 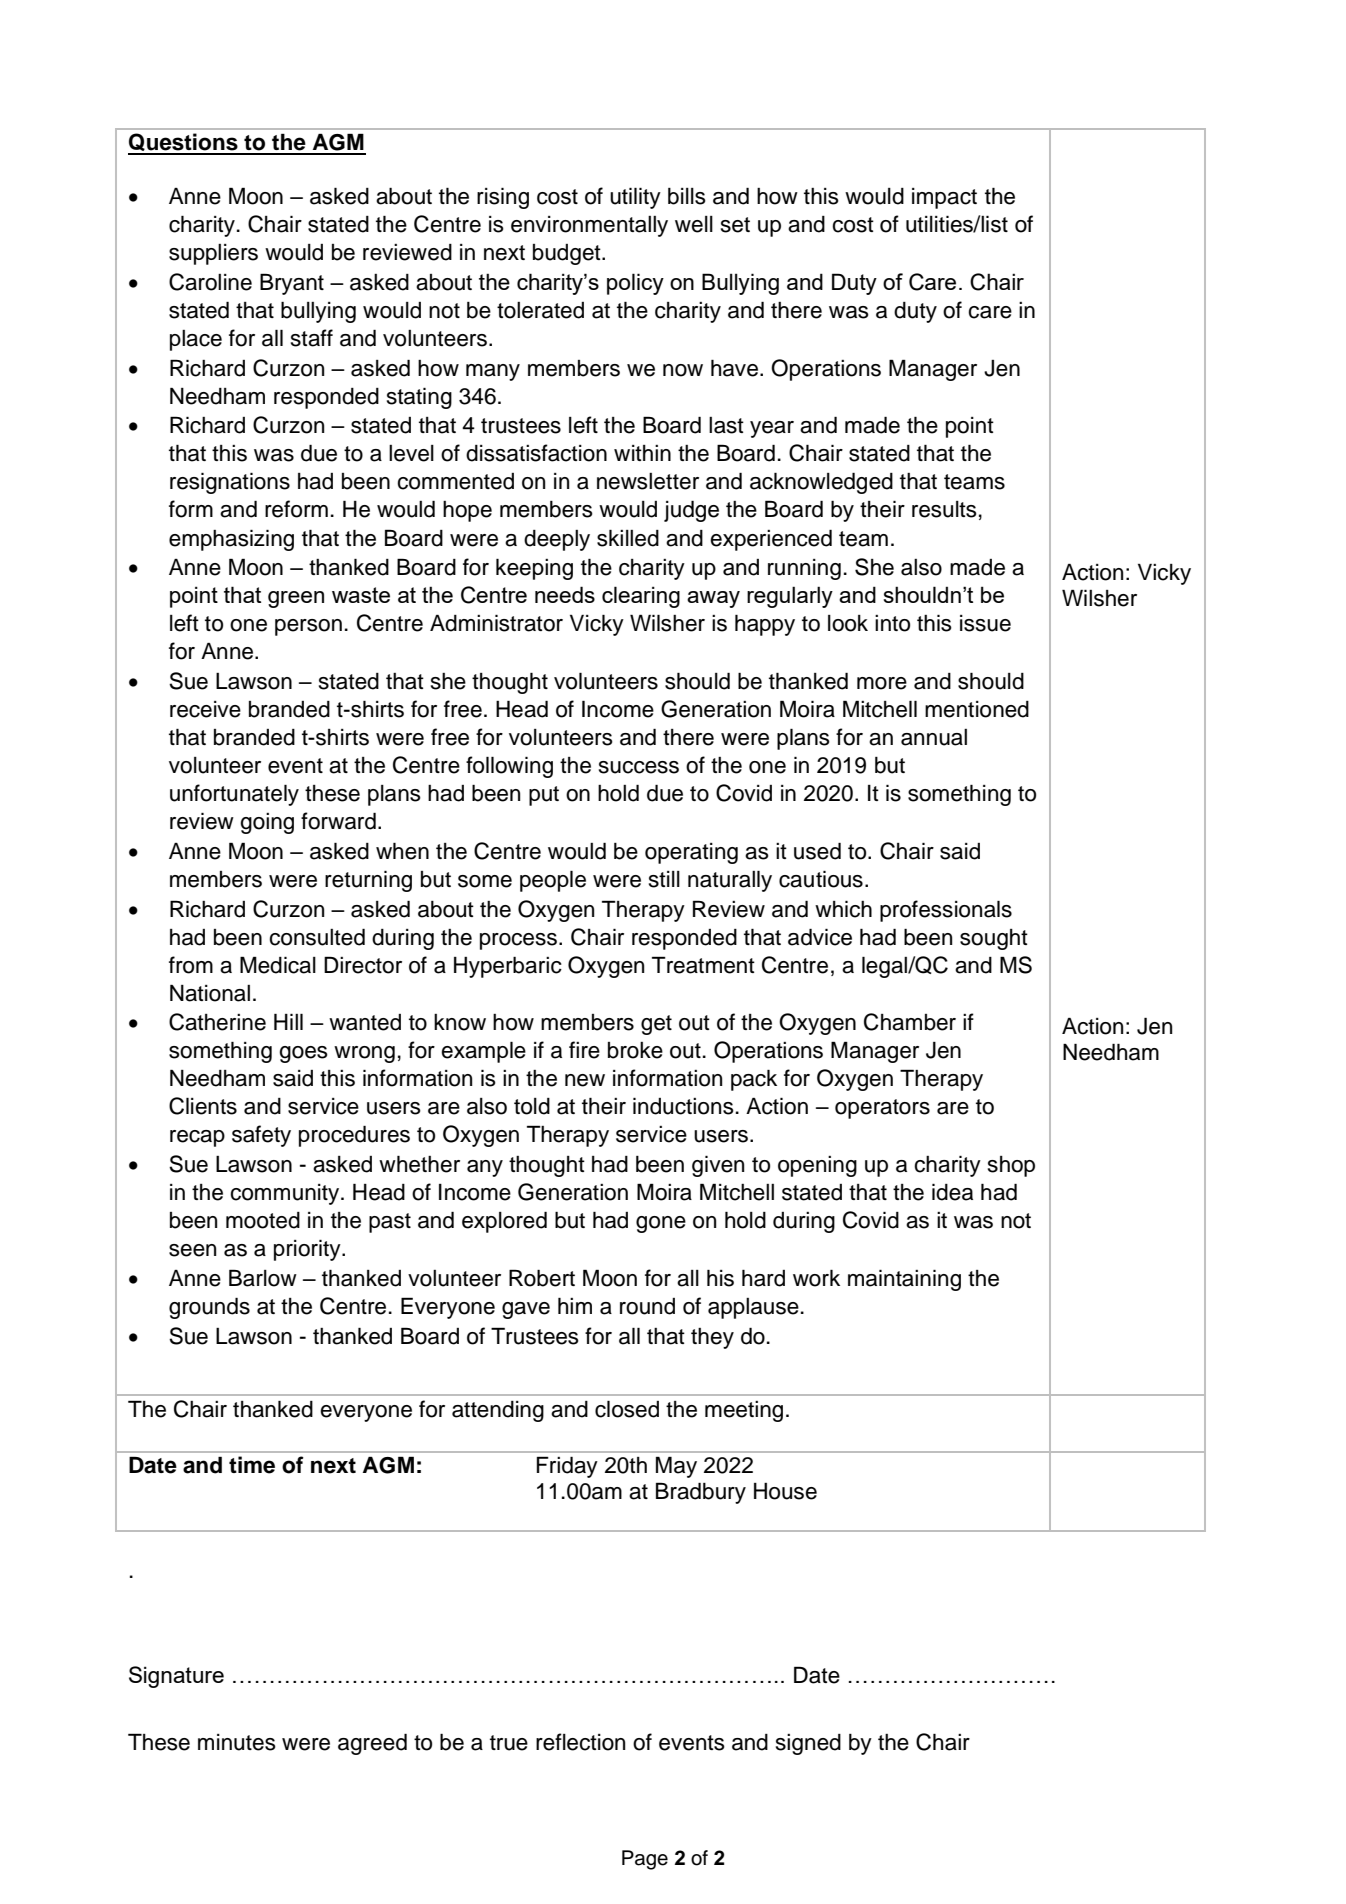 I want to click on time, so click(x=252, y=1465).
